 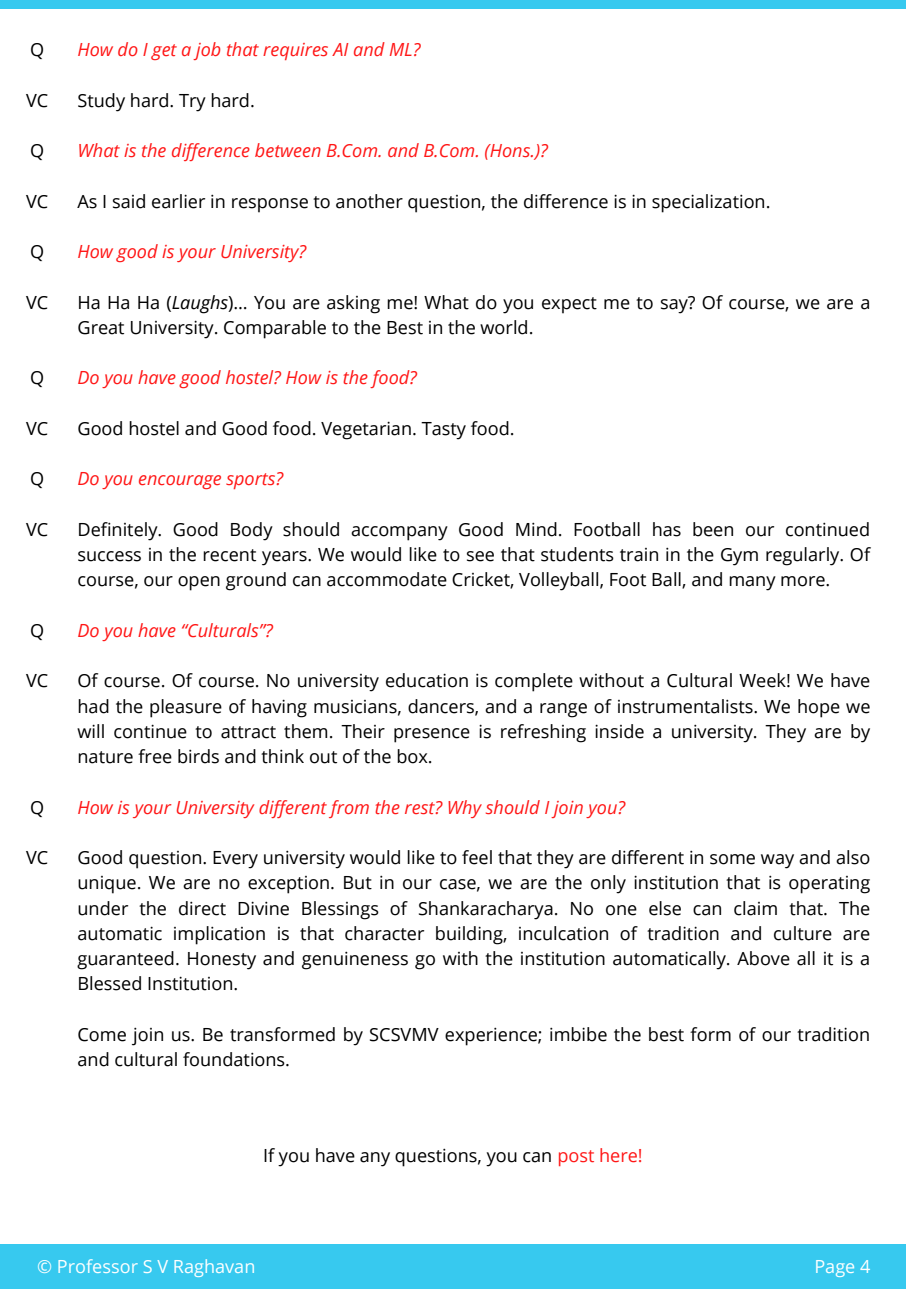 What do you see at coordinates (369, 201) in the document?
I see `another` at bounding box center [369, 201].
